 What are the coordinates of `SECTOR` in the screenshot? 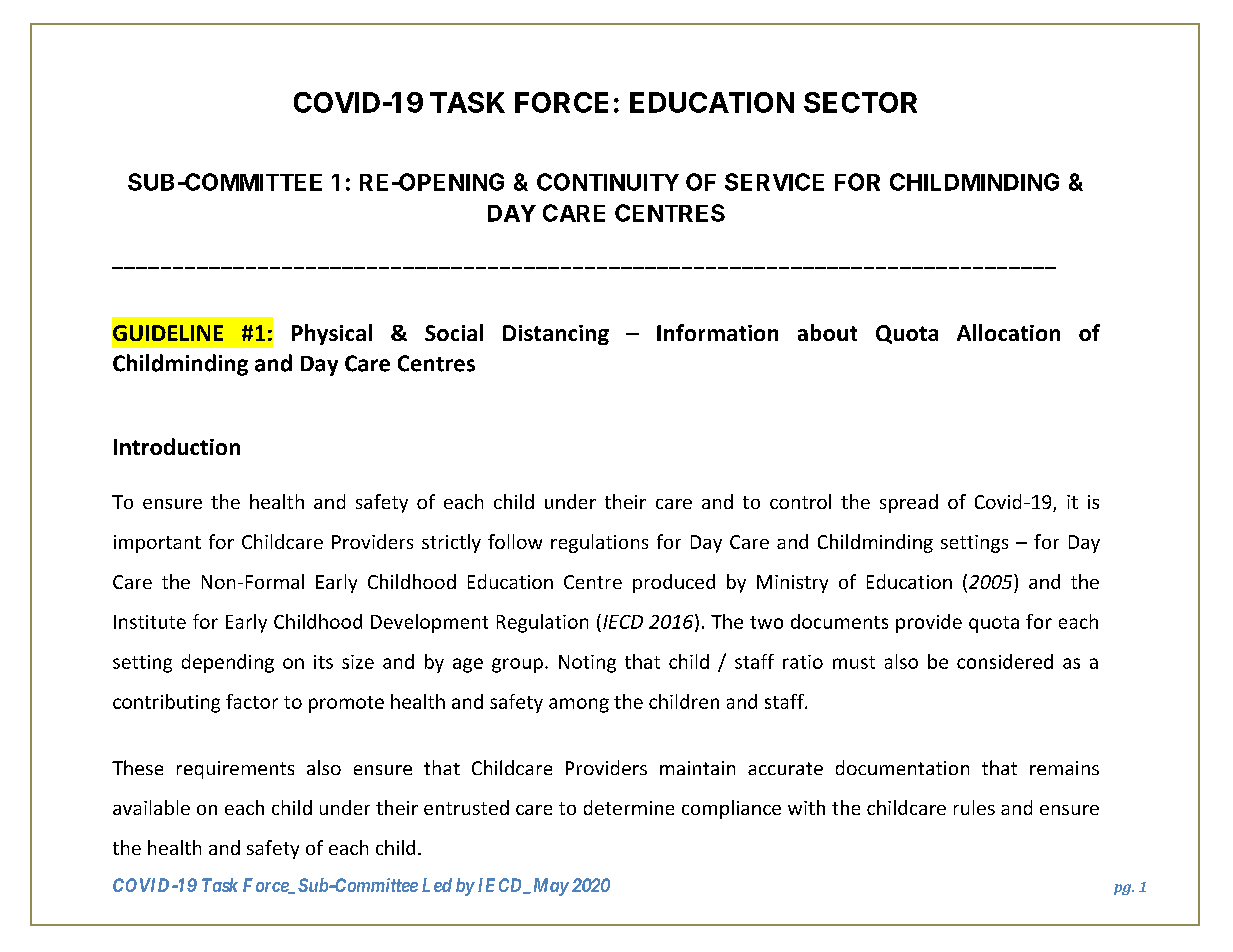 It's located at (860, 102).
